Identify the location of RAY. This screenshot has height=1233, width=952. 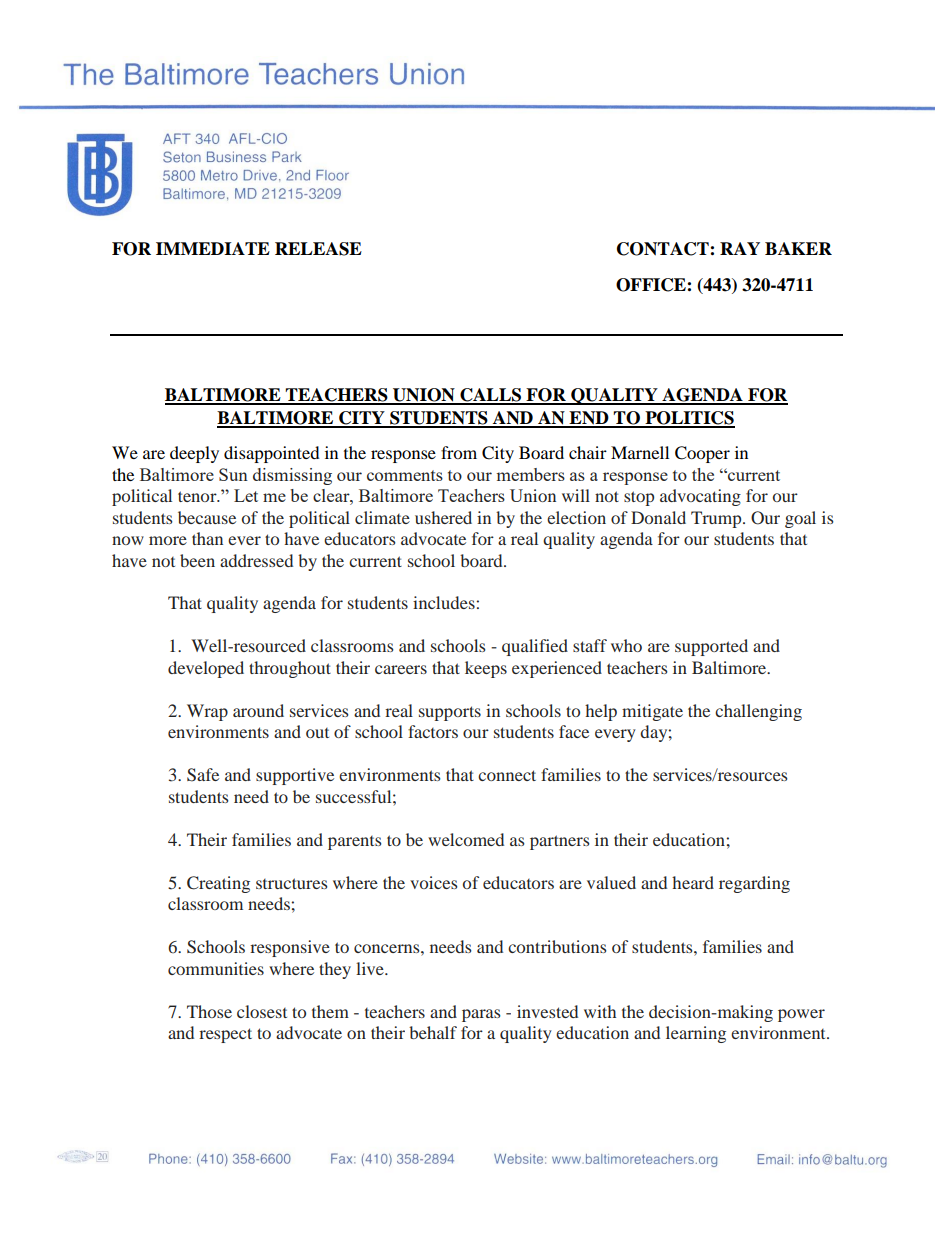
(740, 248).
